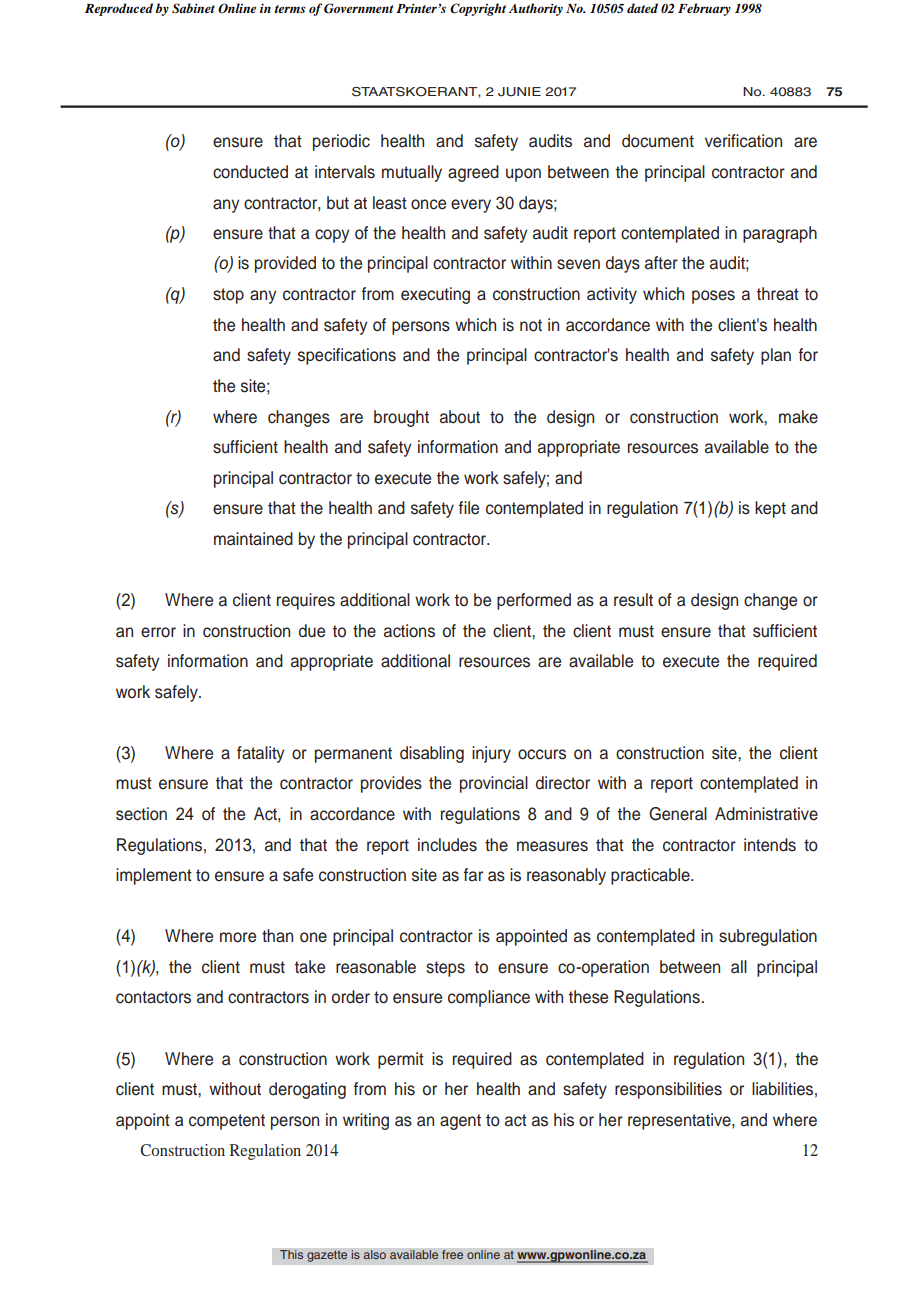 The height and width of the image is (1308, 924). What do you see at coordinates (409, 631) in the image?
I see `actions` at bounding box center [409, 631].
